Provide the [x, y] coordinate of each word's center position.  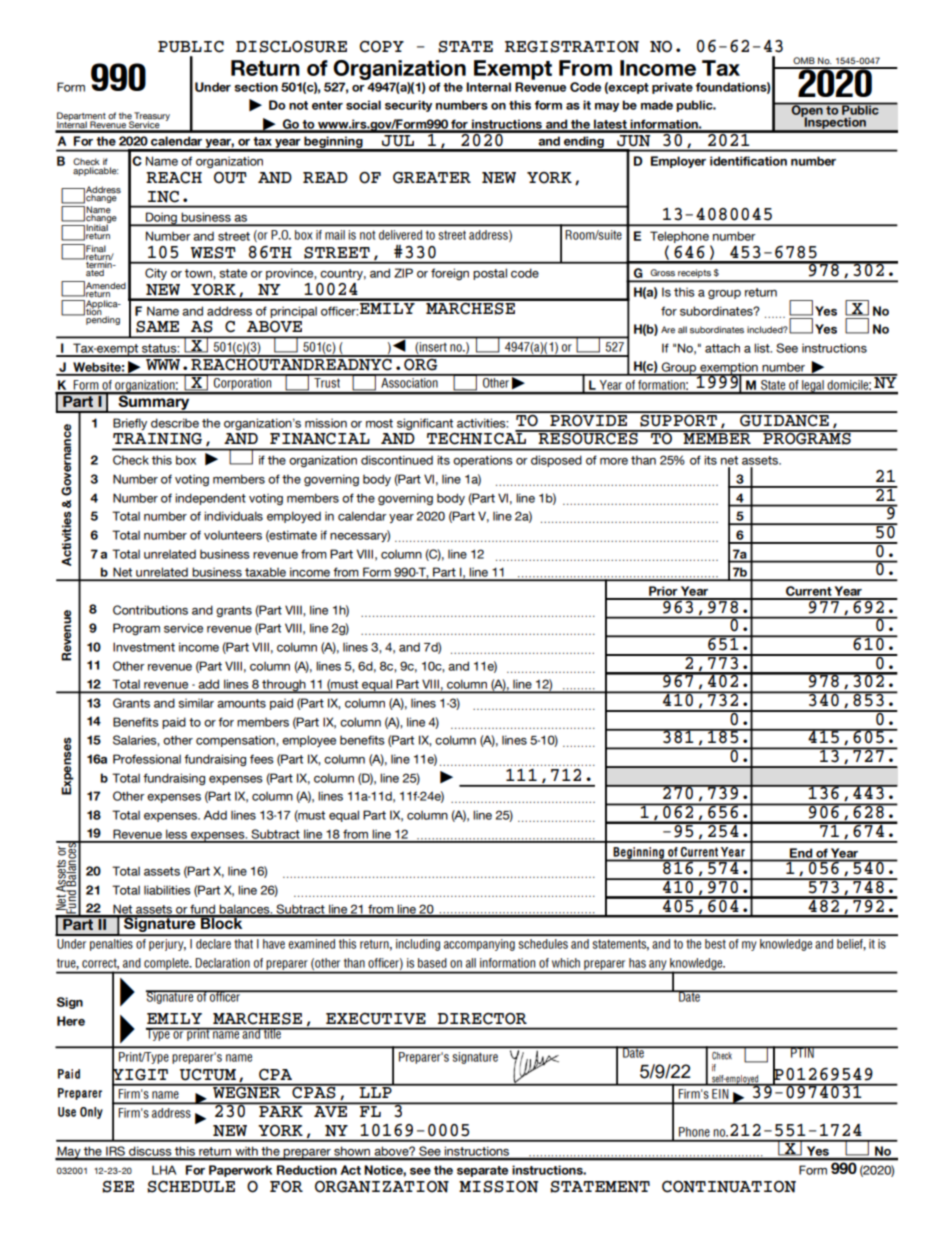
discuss [150, 1153]
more [614, 461]
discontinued [397, 460]
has [637, 963]
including [418, 945]
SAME [157, 327]
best [715, 944]
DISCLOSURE [291, 47]
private [672, 88]
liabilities [167, 890]
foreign [450, 274]
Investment [144, 647]
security [408, 106]
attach [722, 348]
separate [482, 1171]
